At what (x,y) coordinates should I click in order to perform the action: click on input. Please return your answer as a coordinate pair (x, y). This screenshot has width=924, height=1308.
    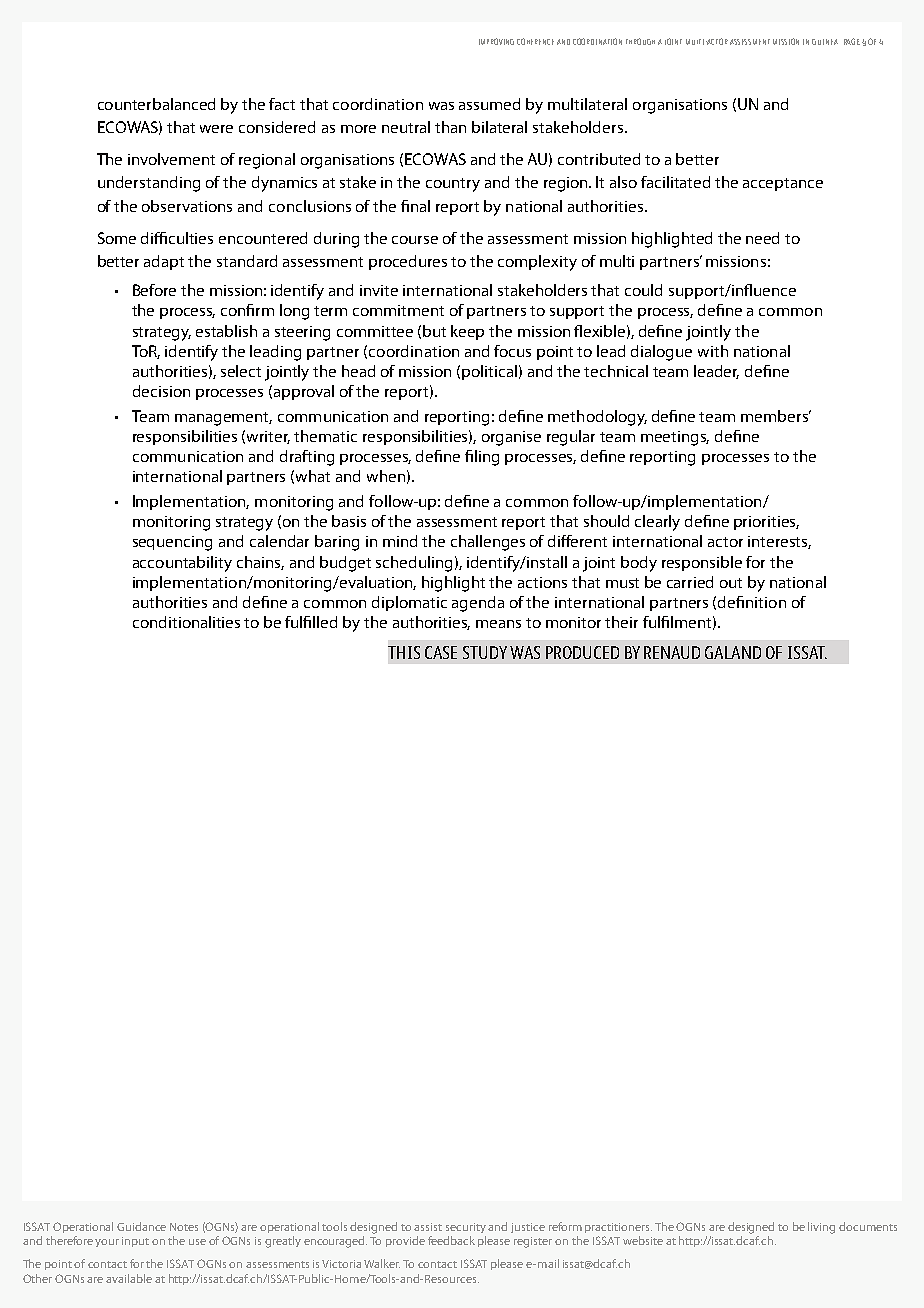
    Looking at the image, I should click on (135, 1242).
